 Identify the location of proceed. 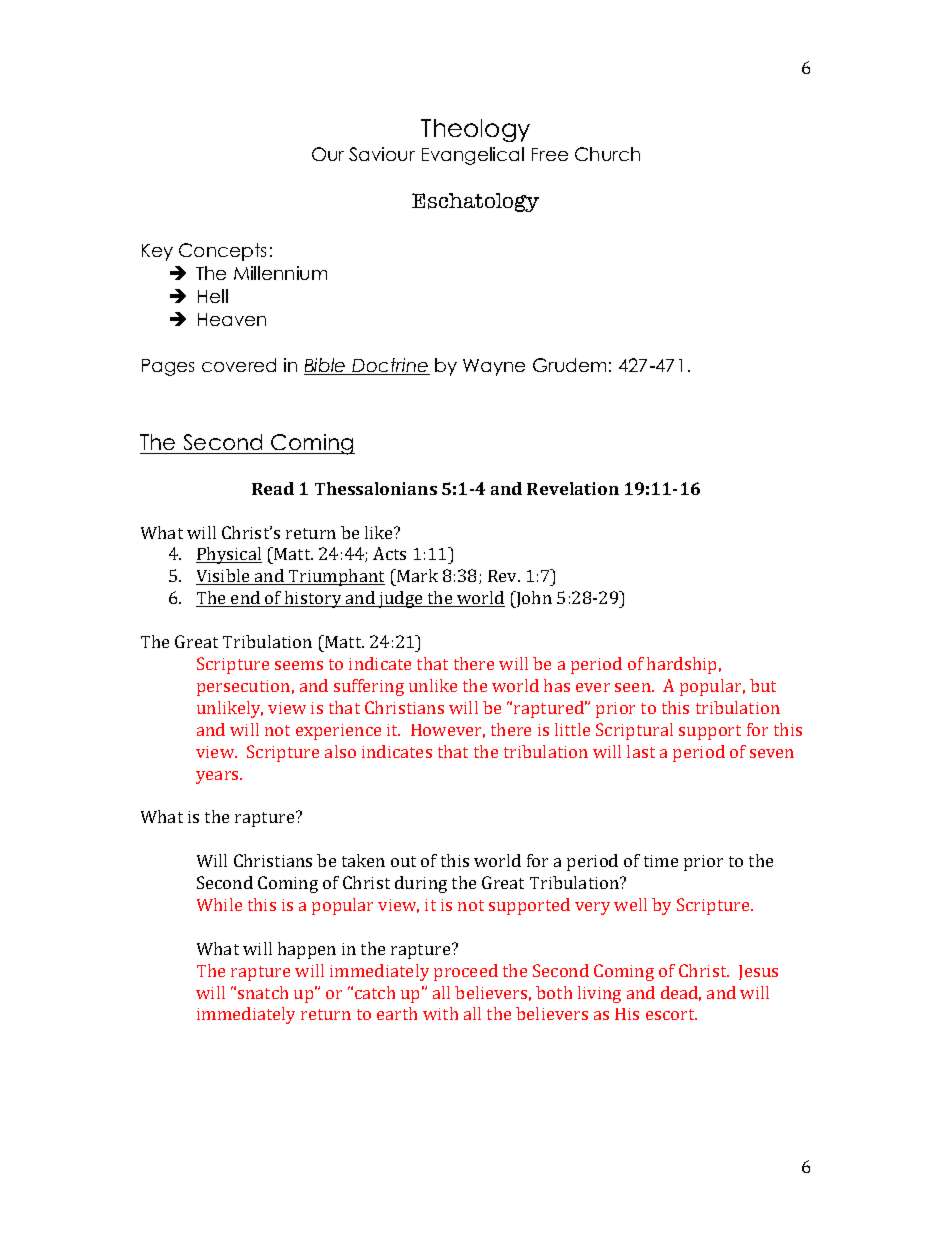
(466, 972).
